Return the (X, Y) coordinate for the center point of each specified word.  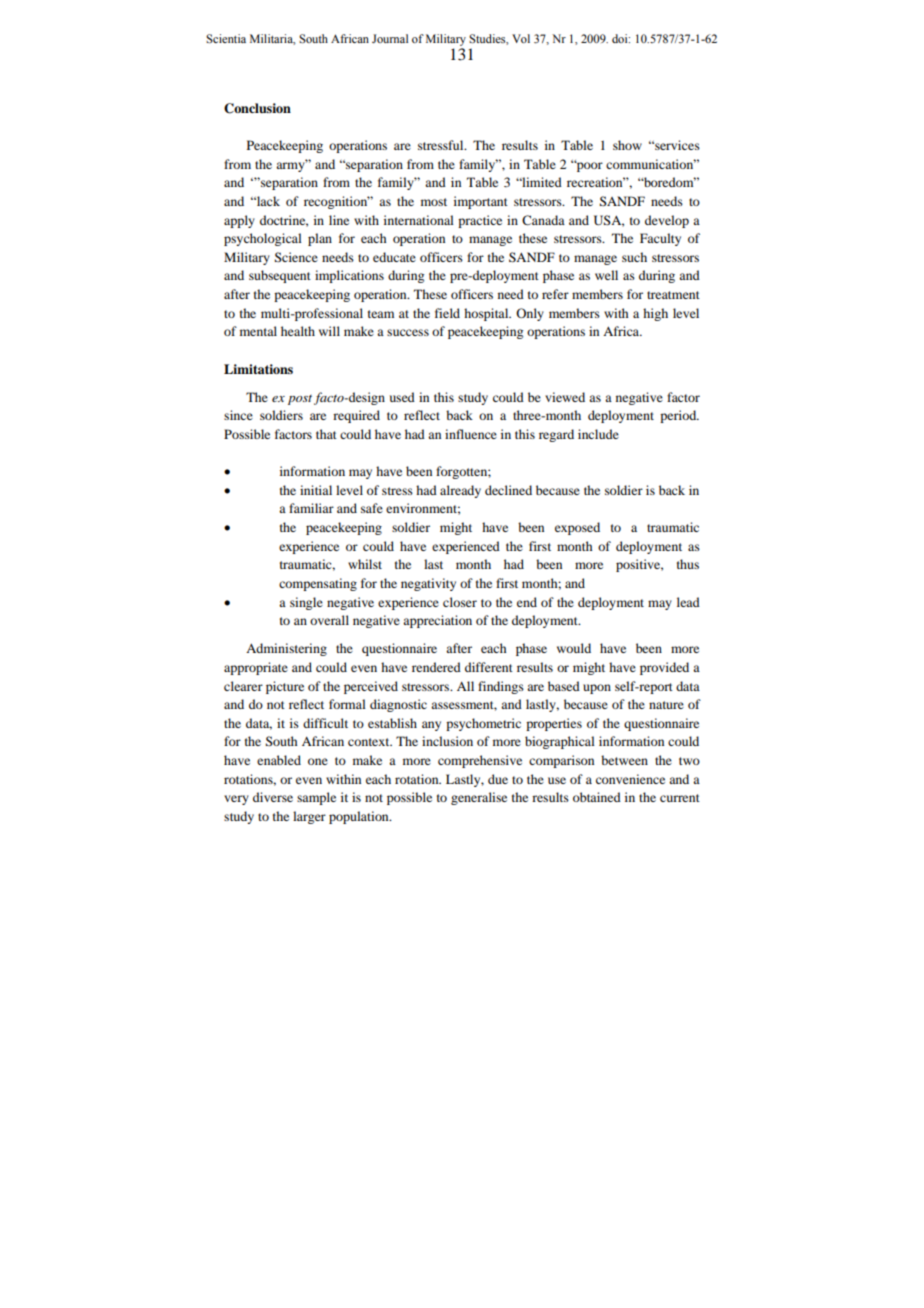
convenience (630, 779)
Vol (521, 38)
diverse (273, 797)
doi (621, 38)
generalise (479, 798)
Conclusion (257, 108)
